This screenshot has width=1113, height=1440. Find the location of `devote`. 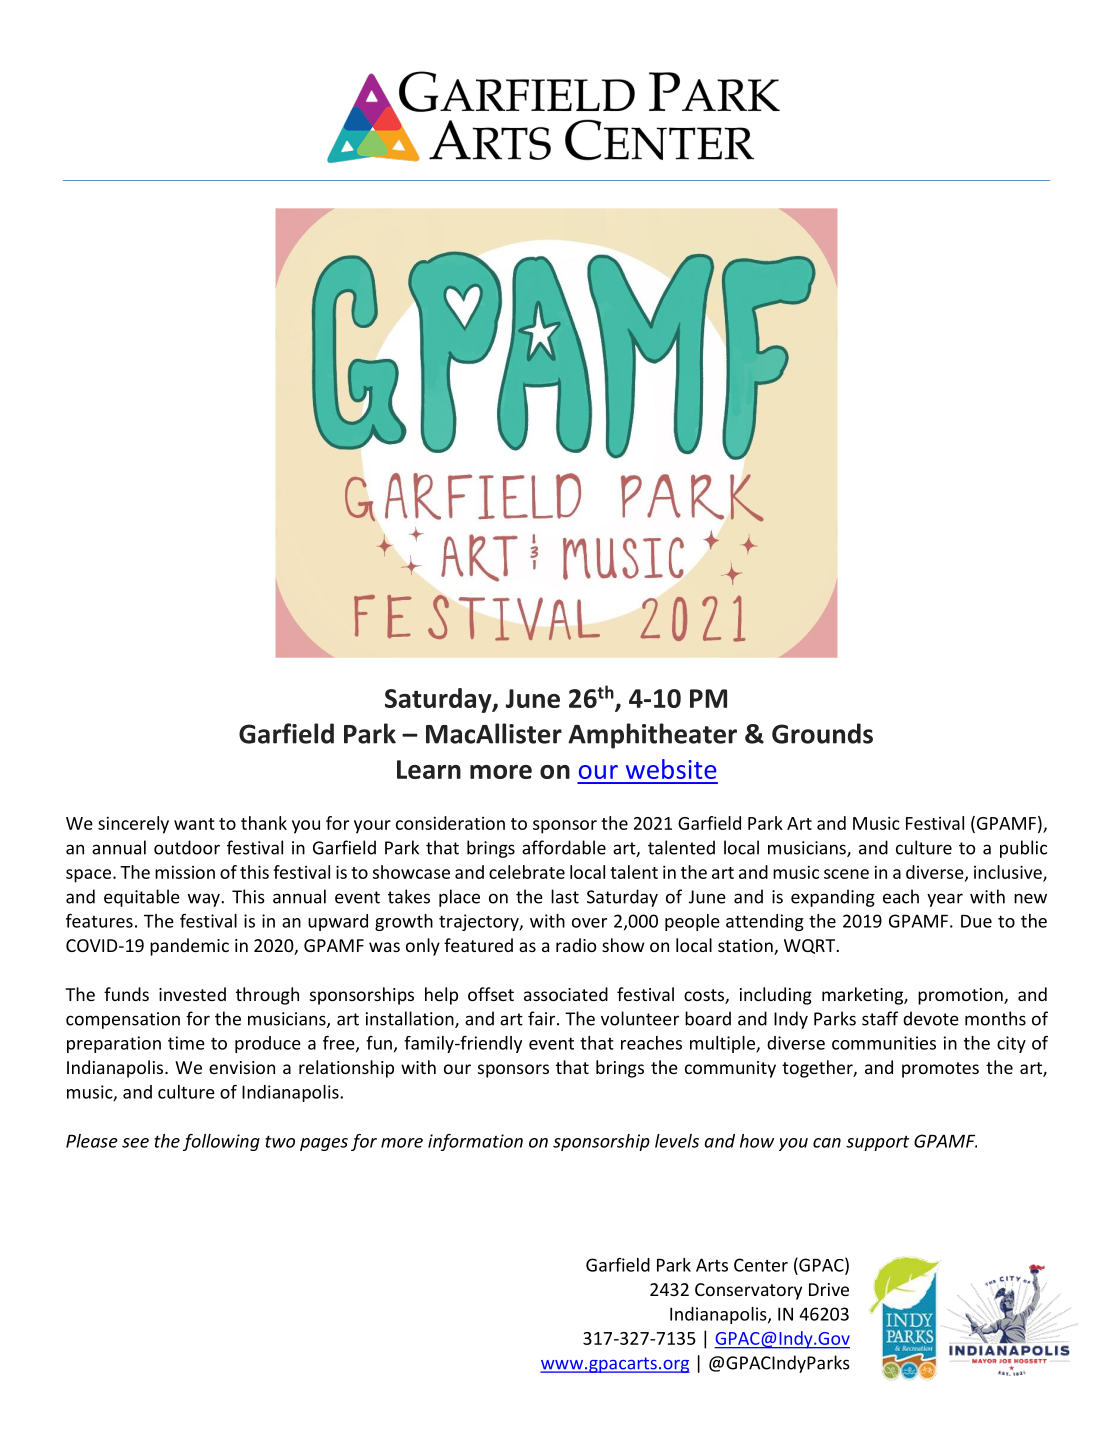

devote is located at coordinates (931, 1018).
